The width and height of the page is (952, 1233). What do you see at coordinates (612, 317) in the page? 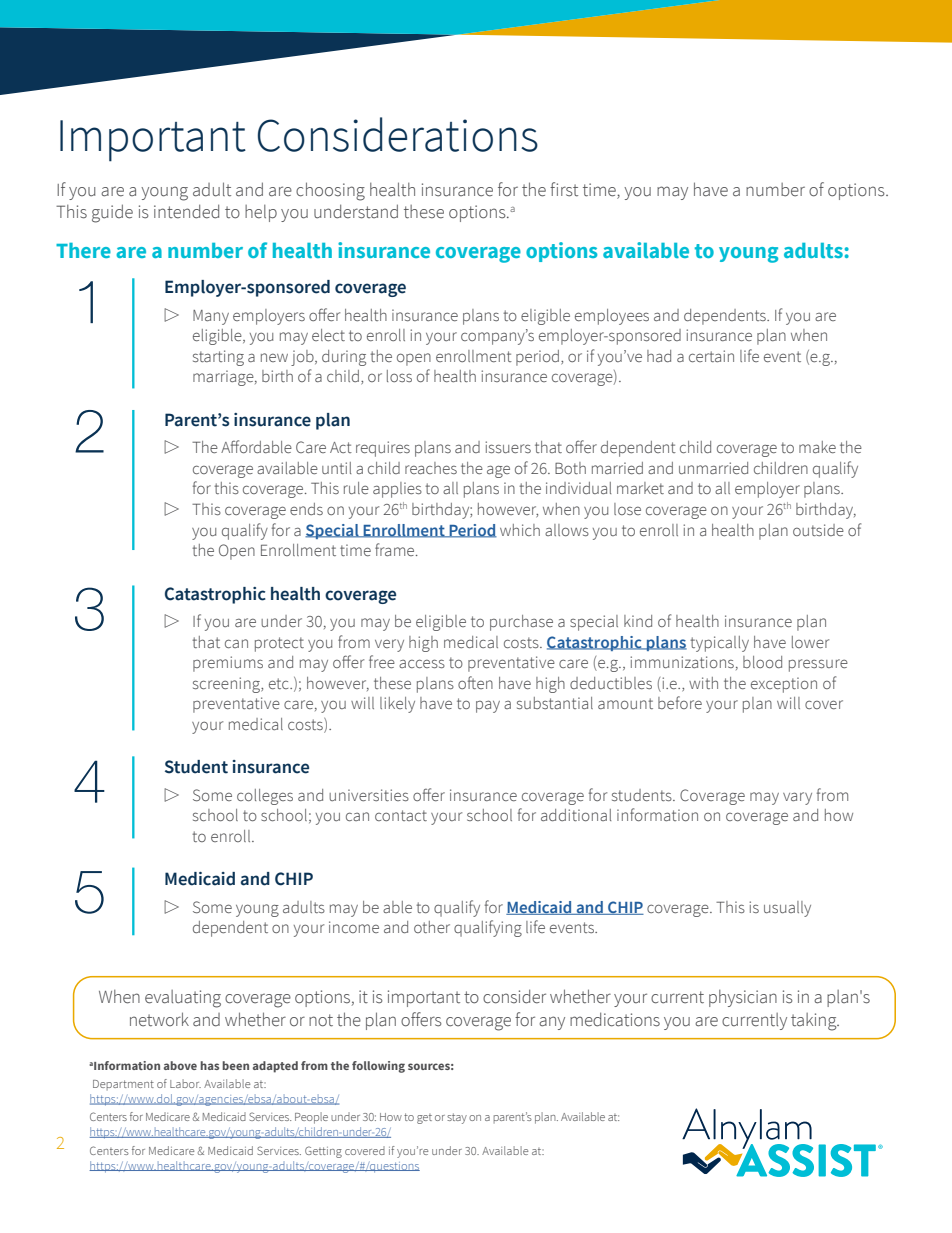
I see `employees` at bounding box center [612, 317].
